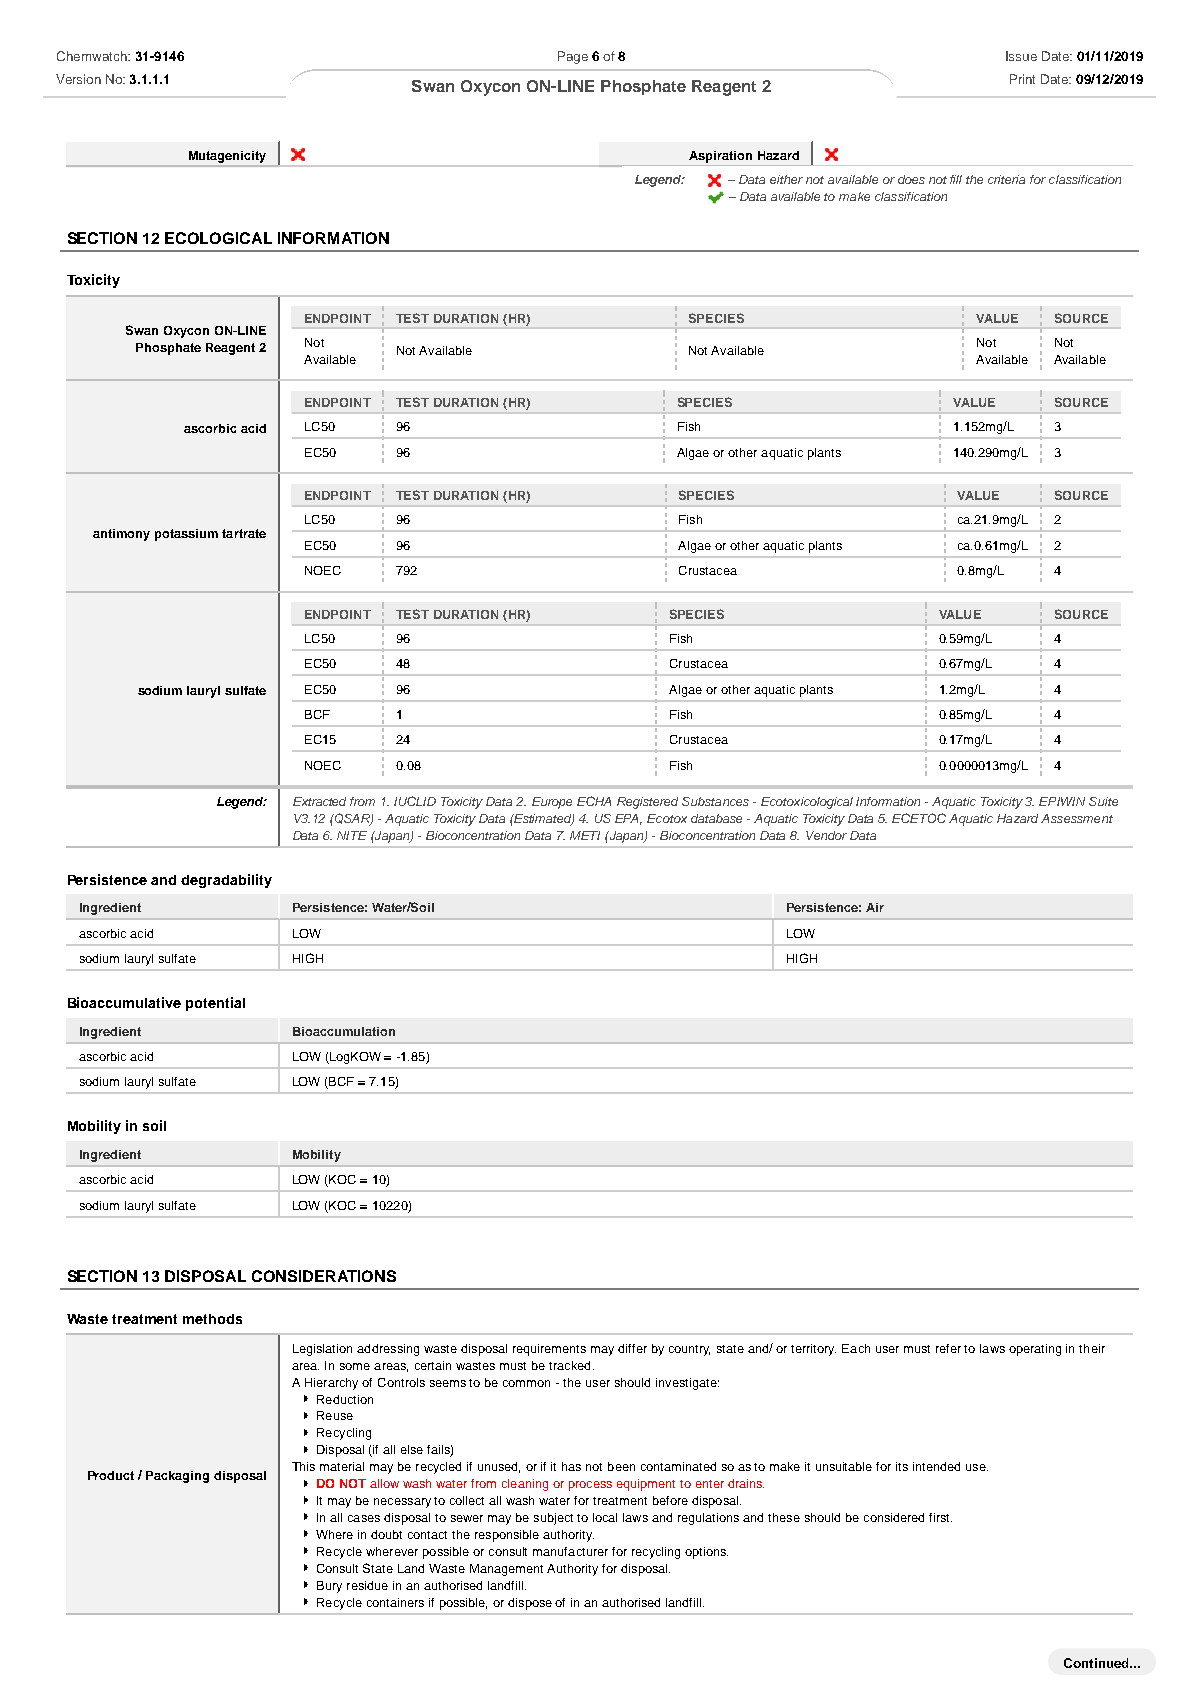 This screenshot has height=1699, width=1201. I want to click on differ, so click(632, 1348).
